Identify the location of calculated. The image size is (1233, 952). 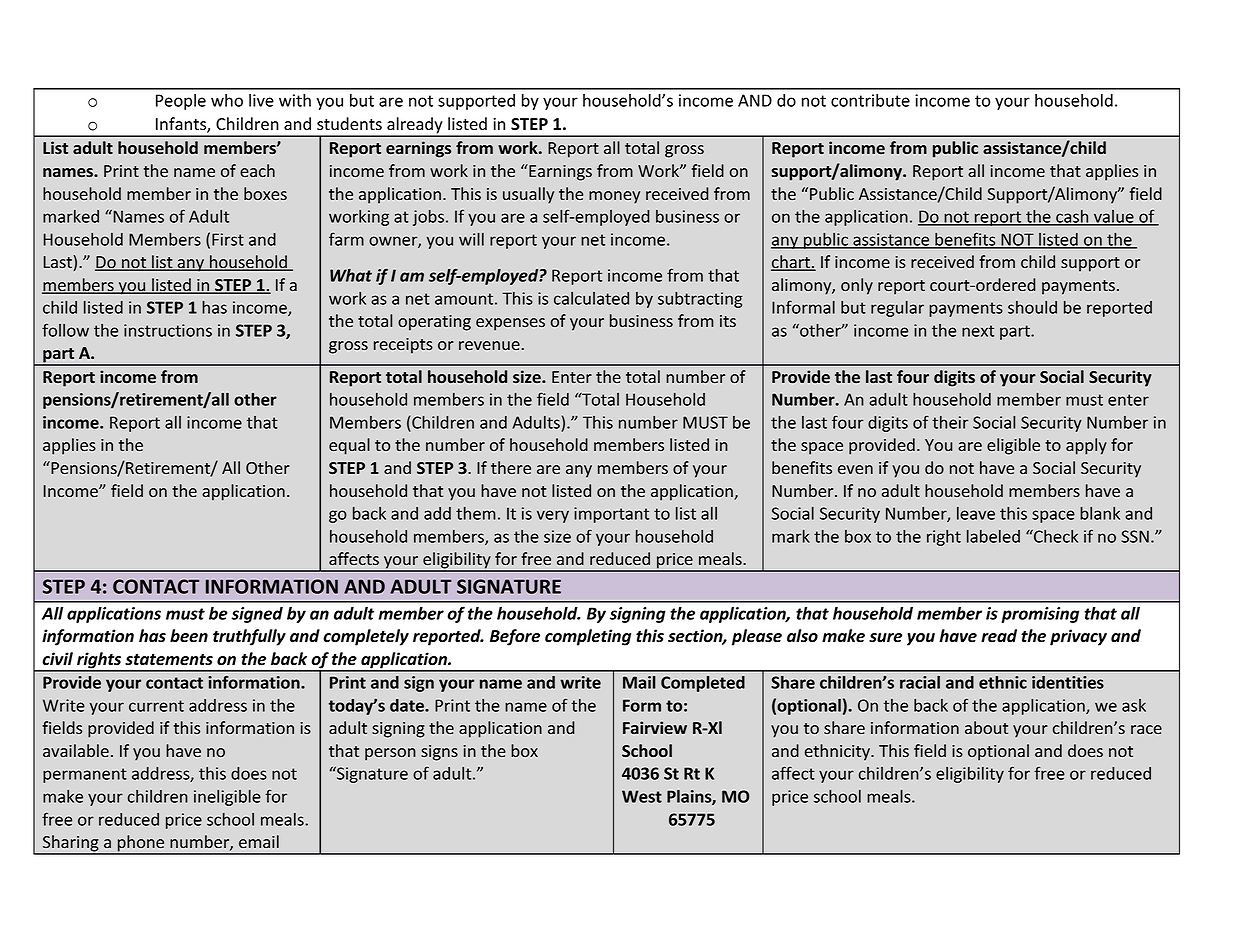
(591, 298).
